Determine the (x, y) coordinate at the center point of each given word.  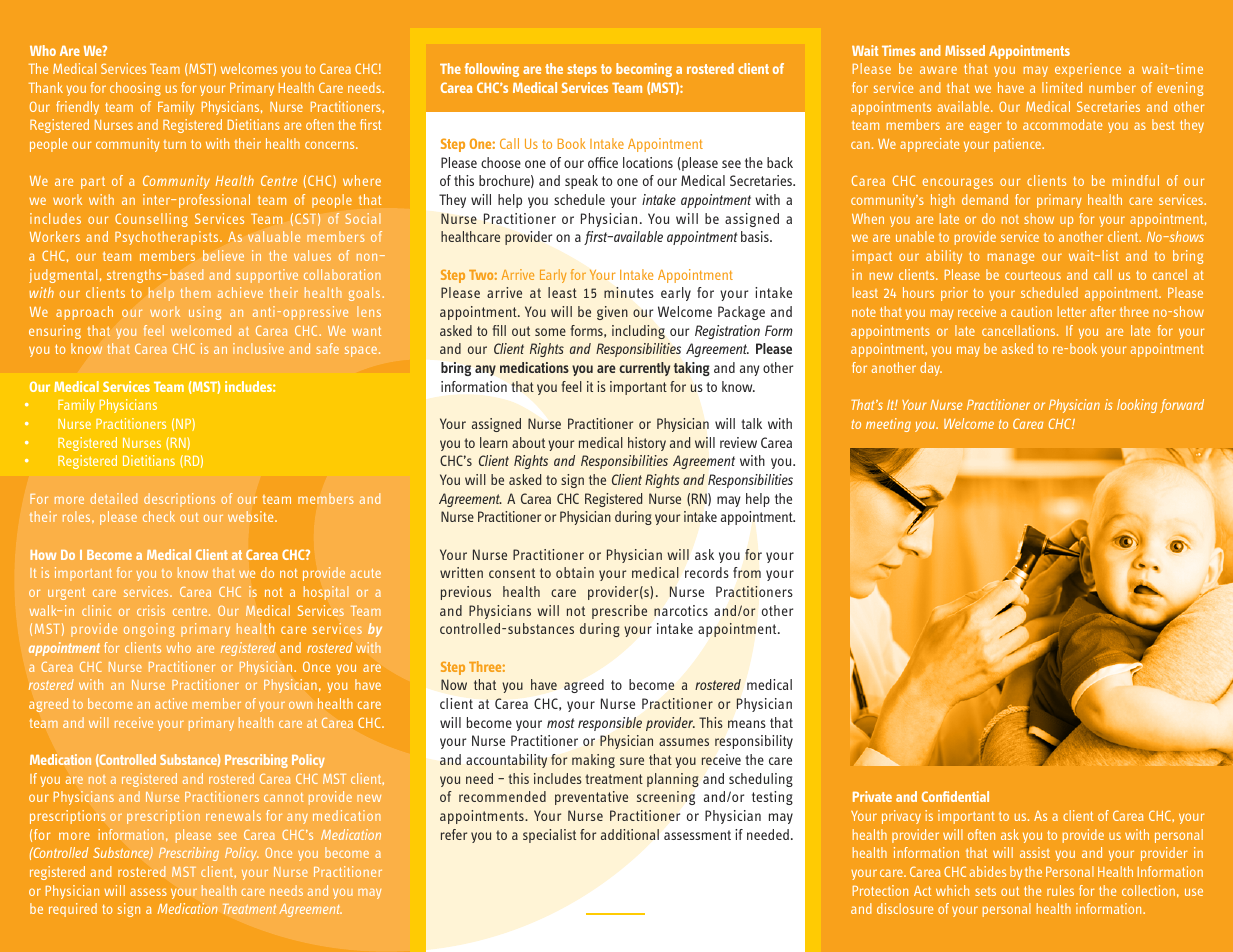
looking (1137, 406)
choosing (135, 89)
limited (1062, 87)
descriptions (179, 500)
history (647, 444)
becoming (644, 70)
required (73, 910)
